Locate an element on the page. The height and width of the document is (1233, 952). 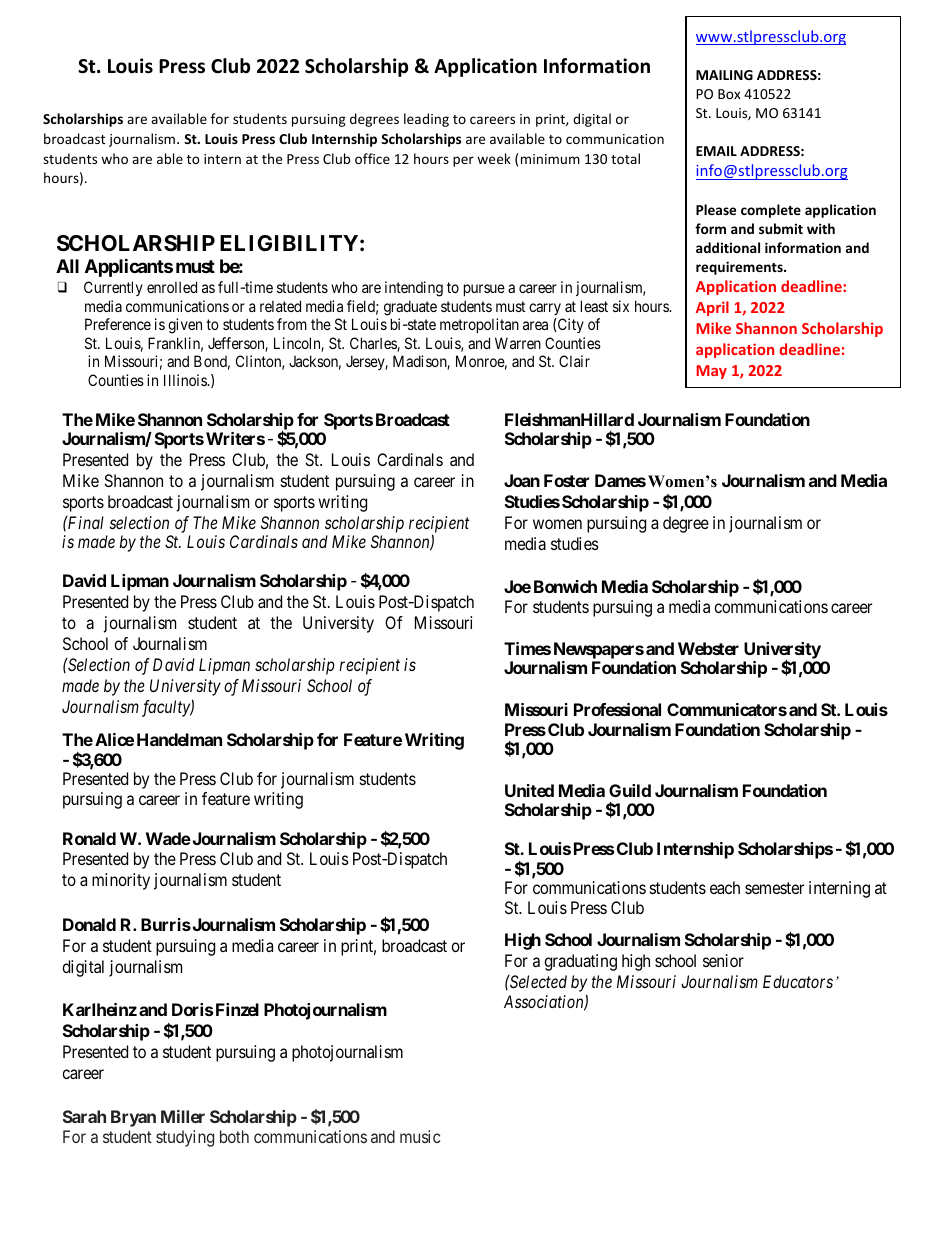
minority is located at coordinates (121, 881).
